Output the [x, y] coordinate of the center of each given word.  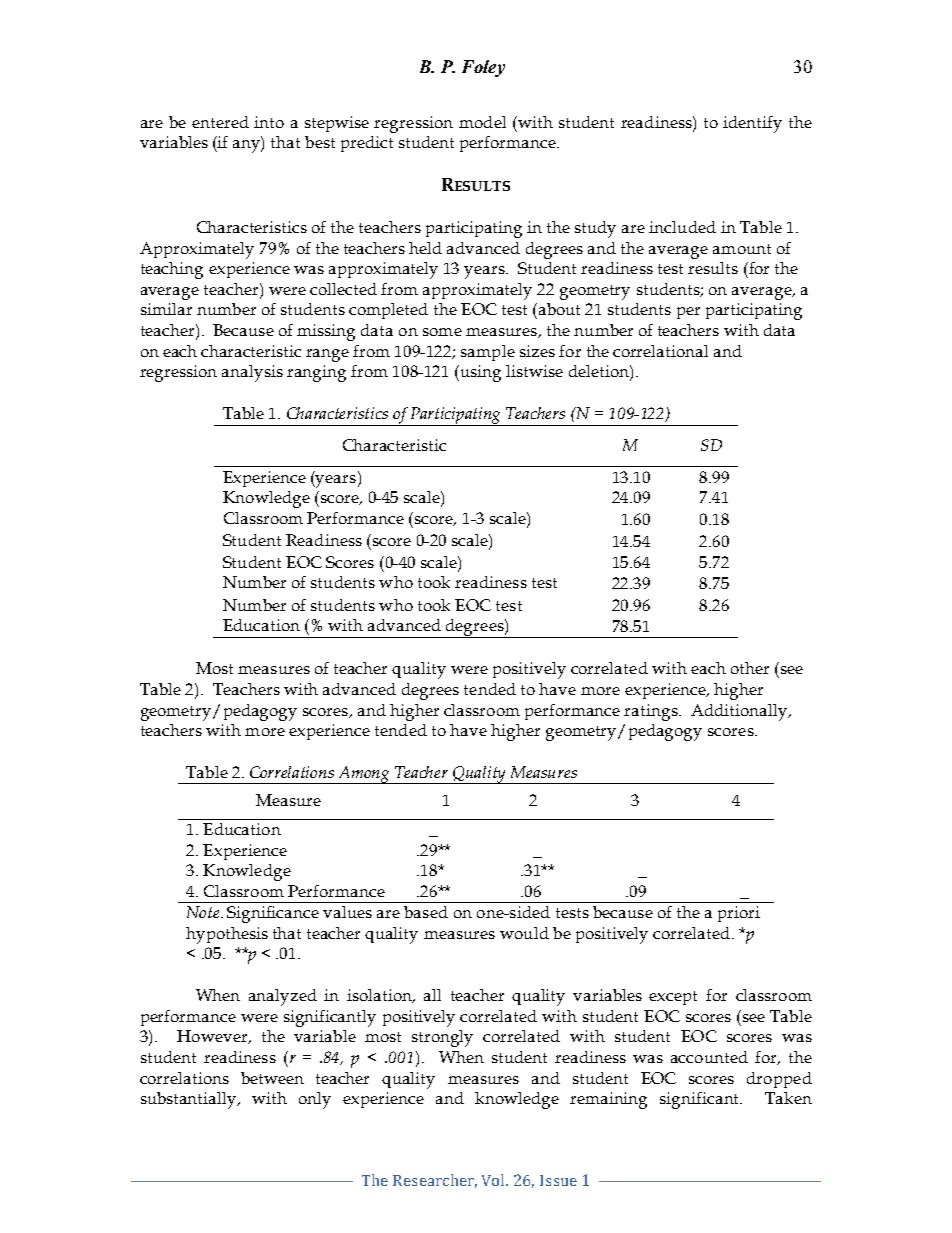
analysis [252, 373]
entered [220, 122]
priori [739, 914]
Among [364, 775]
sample [488, 353]
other [750, 668]
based [426, 912]
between [272, 1078]
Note [204, 912]
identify [752, 124]
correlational [660, 351]
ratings [652, 712]
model [482, 122]
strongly [442, 1038]
